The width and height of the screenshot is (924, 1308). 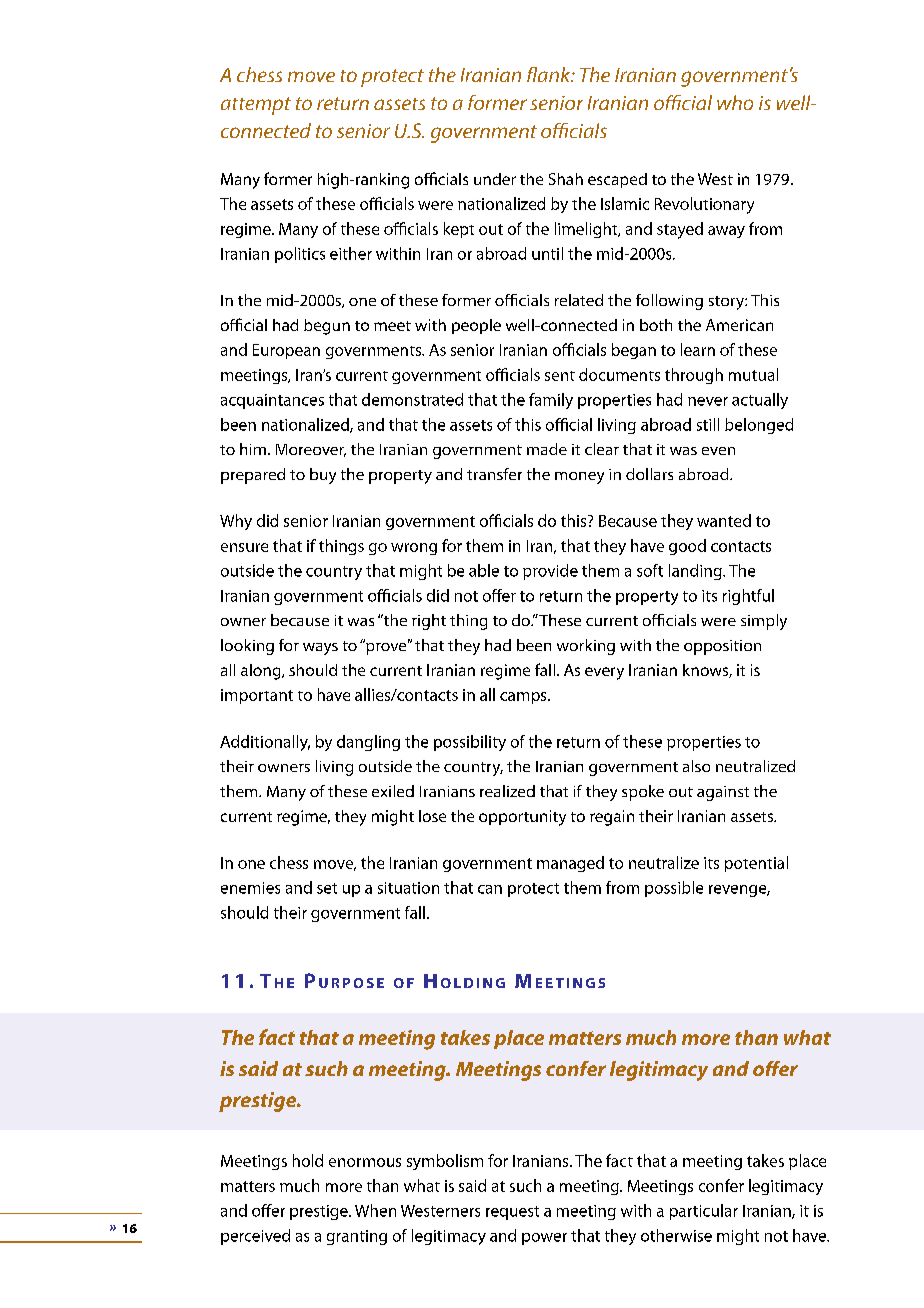 I want to click on camps, so click(x=524, y=698).
